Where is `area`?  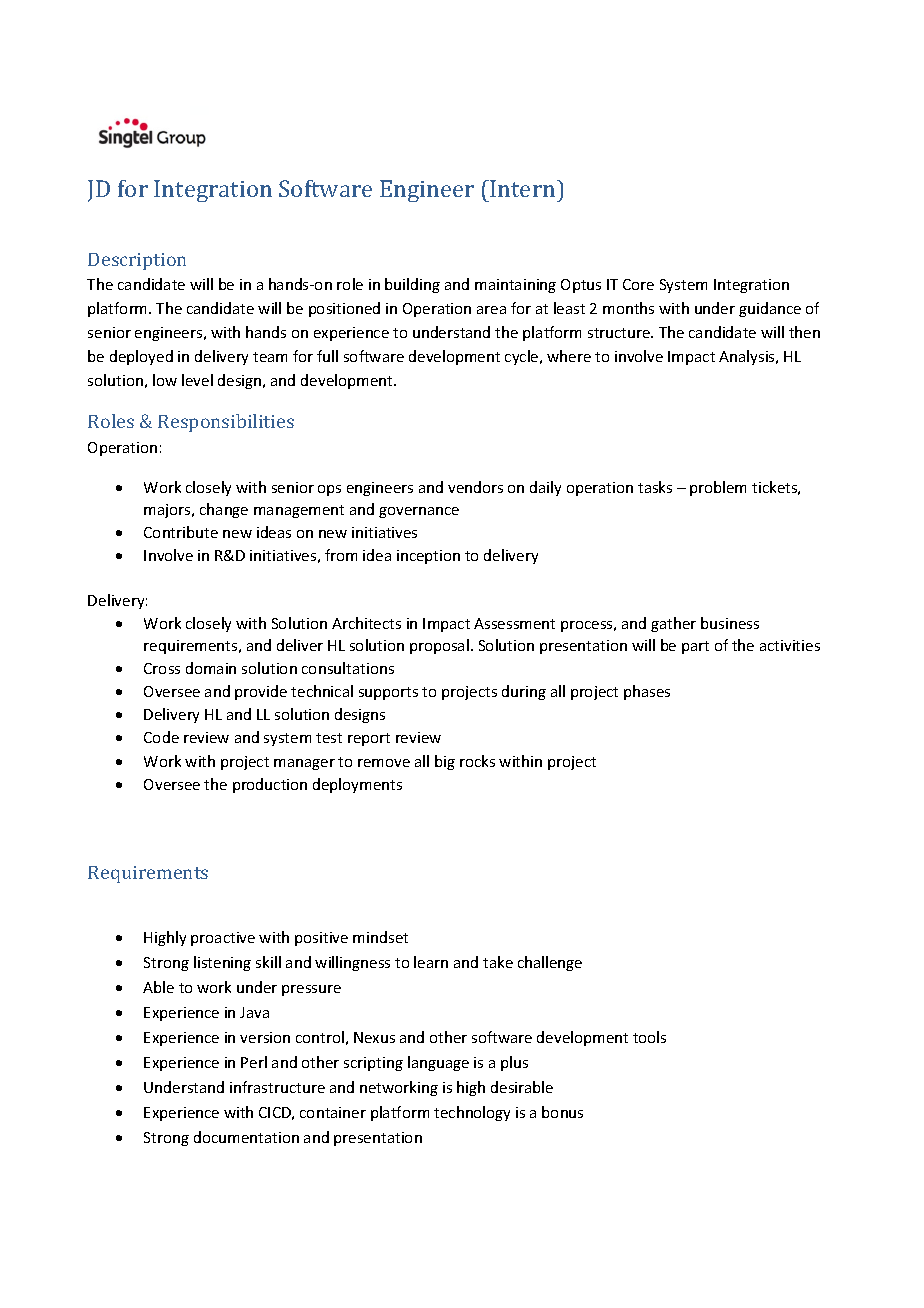
area is located at coordinates (491, 310).
